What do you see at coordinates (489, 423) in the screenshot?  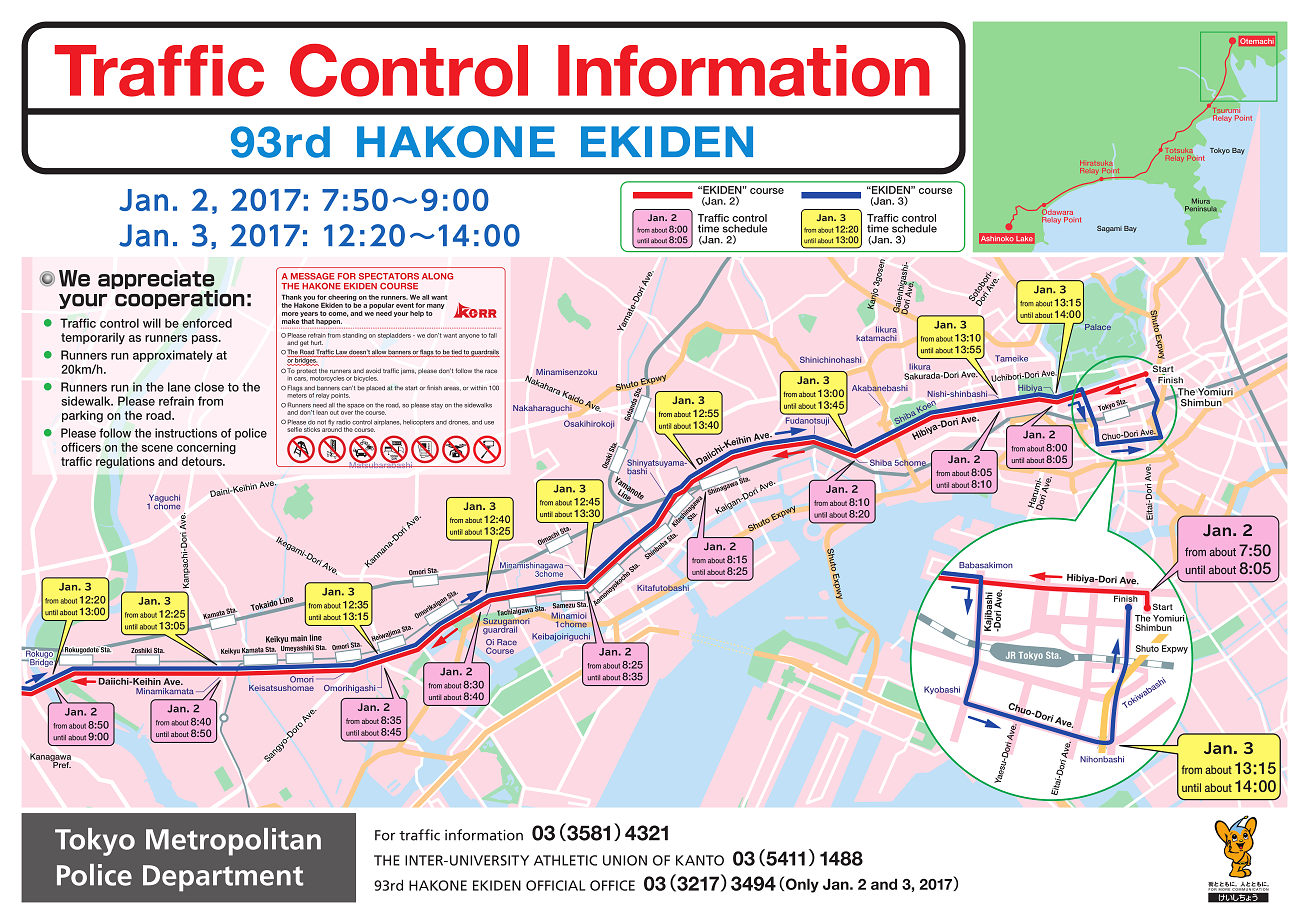 I see `use` at bounding box center [489, 423].
